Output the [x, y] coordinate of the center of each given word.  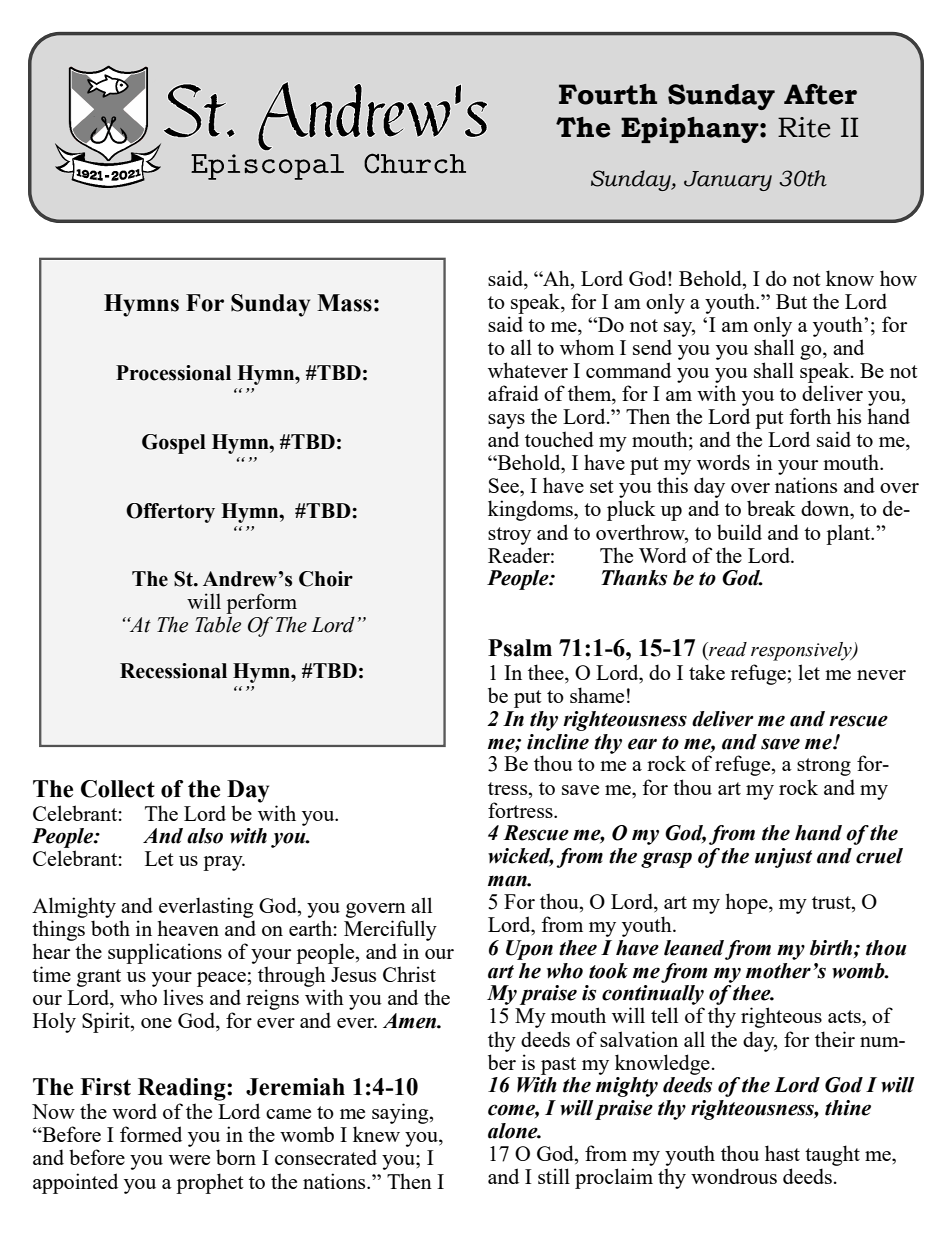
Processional [173, 373]
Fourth [608, 94]
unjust [783, 858]
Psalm [520, 648]
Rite [804, 127]
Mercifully [390, 930]
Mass [344, 303]
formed [151, 1134]
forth [810, 416]
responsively [802, 651]
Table [218, 624]
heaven [188, 928]
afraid [513, 393]
